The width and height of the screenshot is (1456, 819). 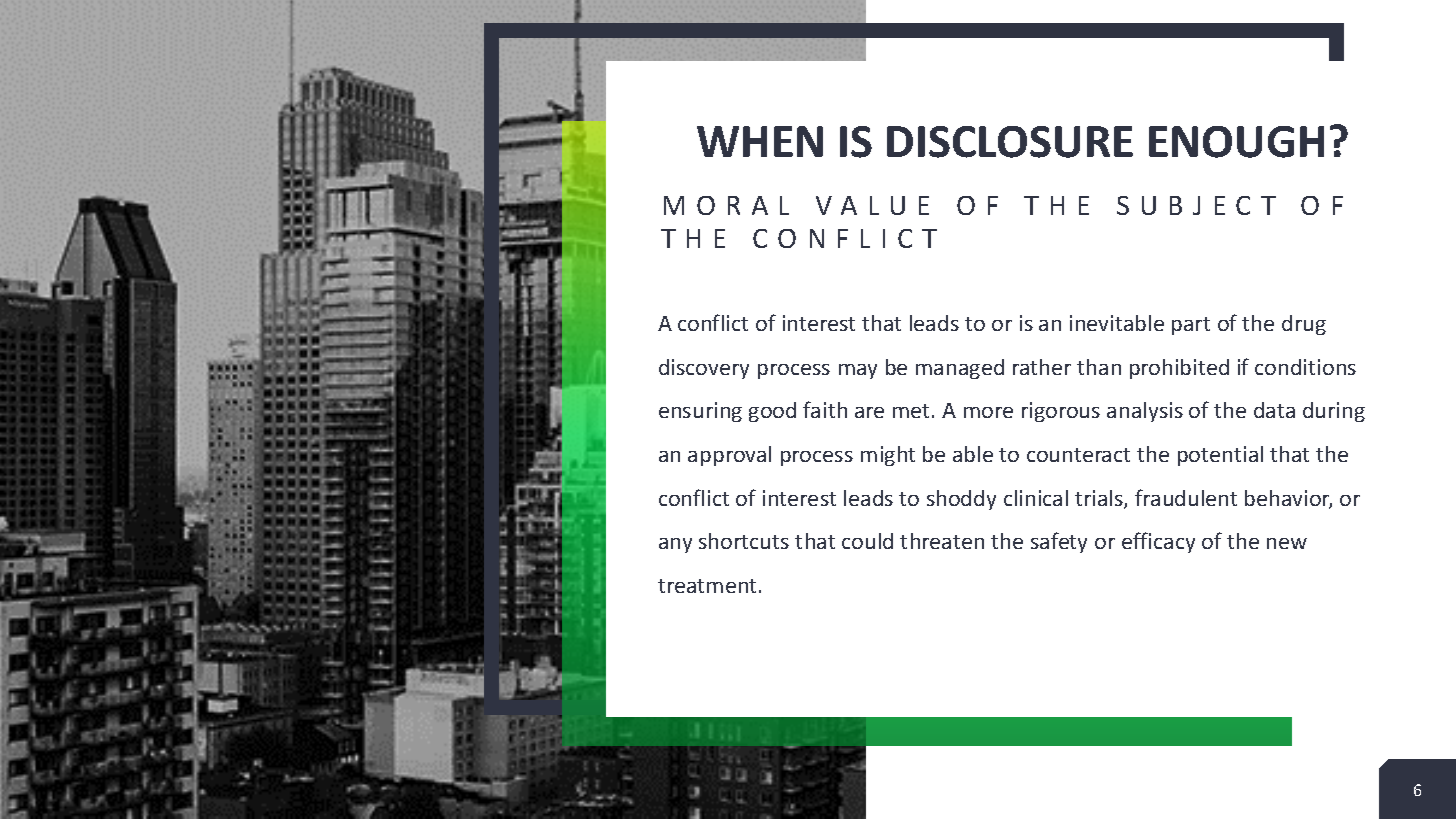 What do you see at coordinates (1304, 325) in the screenshot?
I see `drug` at bounding box center [1304, 325].
